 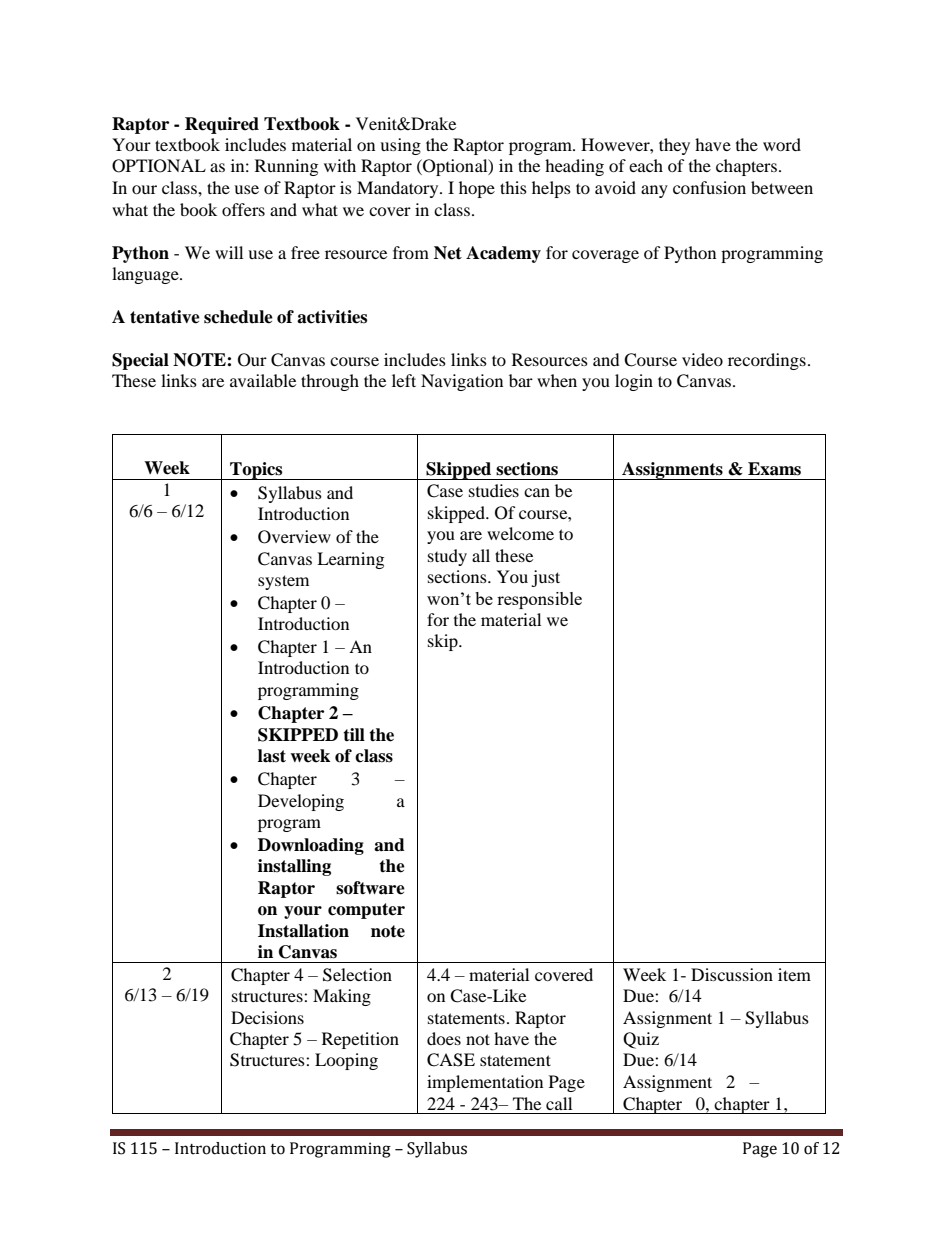 I want to click on last, so click(x=272, y=756).
